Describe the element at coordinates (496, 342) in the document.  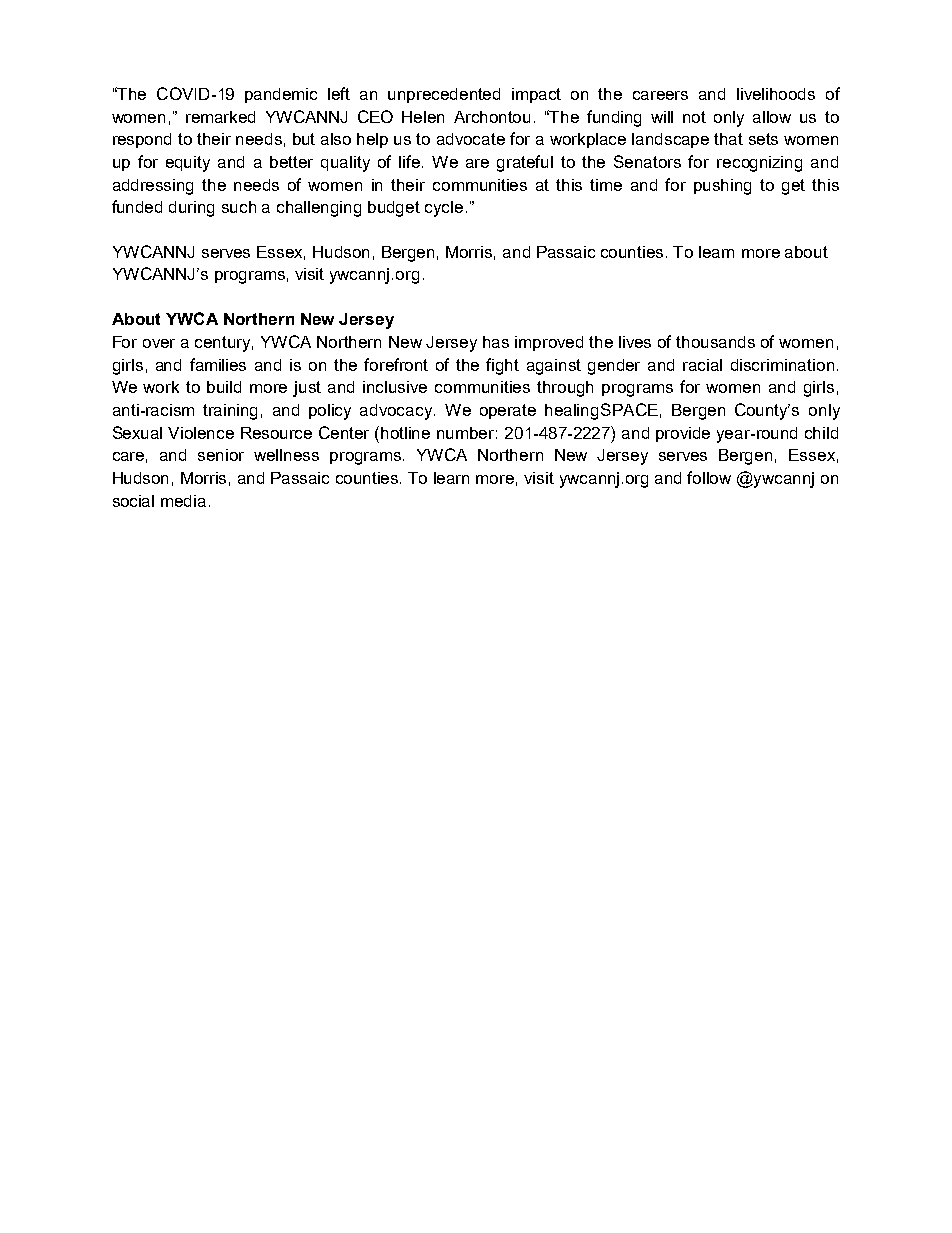
I see `has` at that location.
